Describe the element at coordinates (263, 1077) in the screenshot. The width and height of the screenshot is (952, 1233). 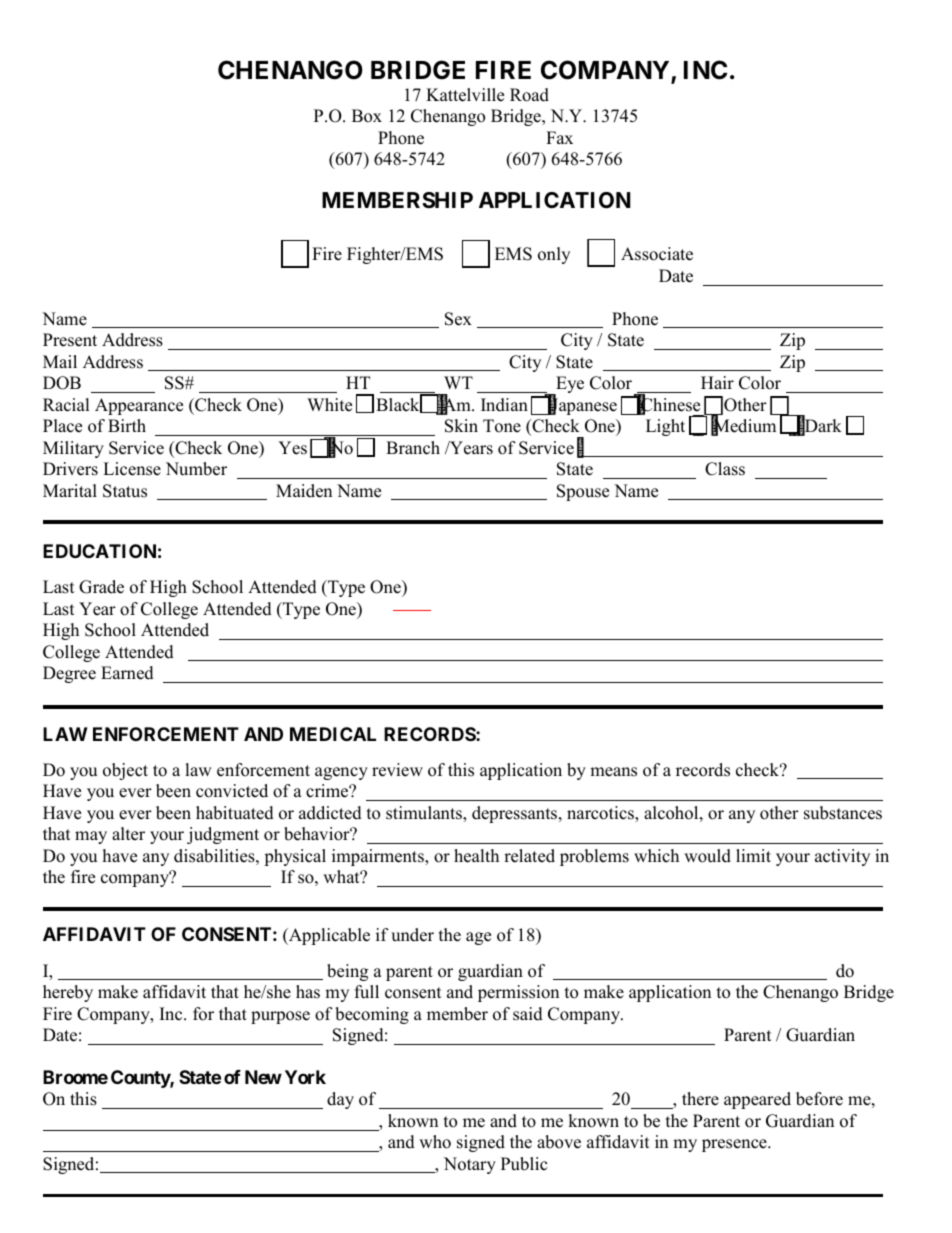
I see `New` at that location.
